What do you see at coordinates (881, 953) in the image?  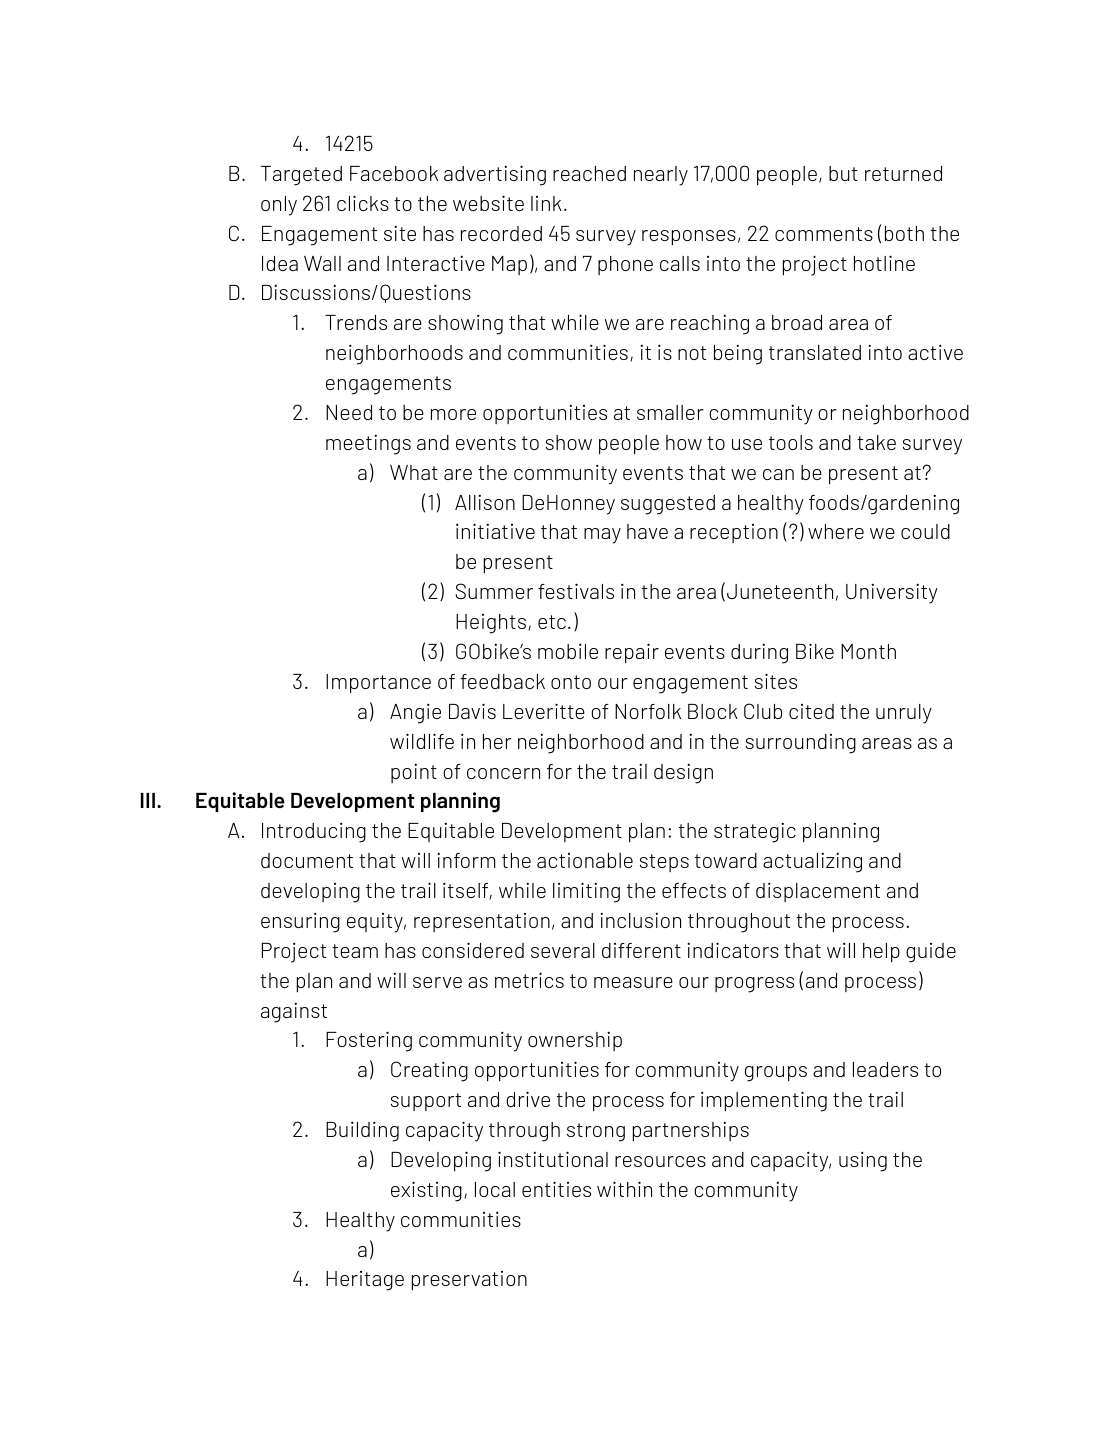 I see `help` at bounding box center [881, 953].
